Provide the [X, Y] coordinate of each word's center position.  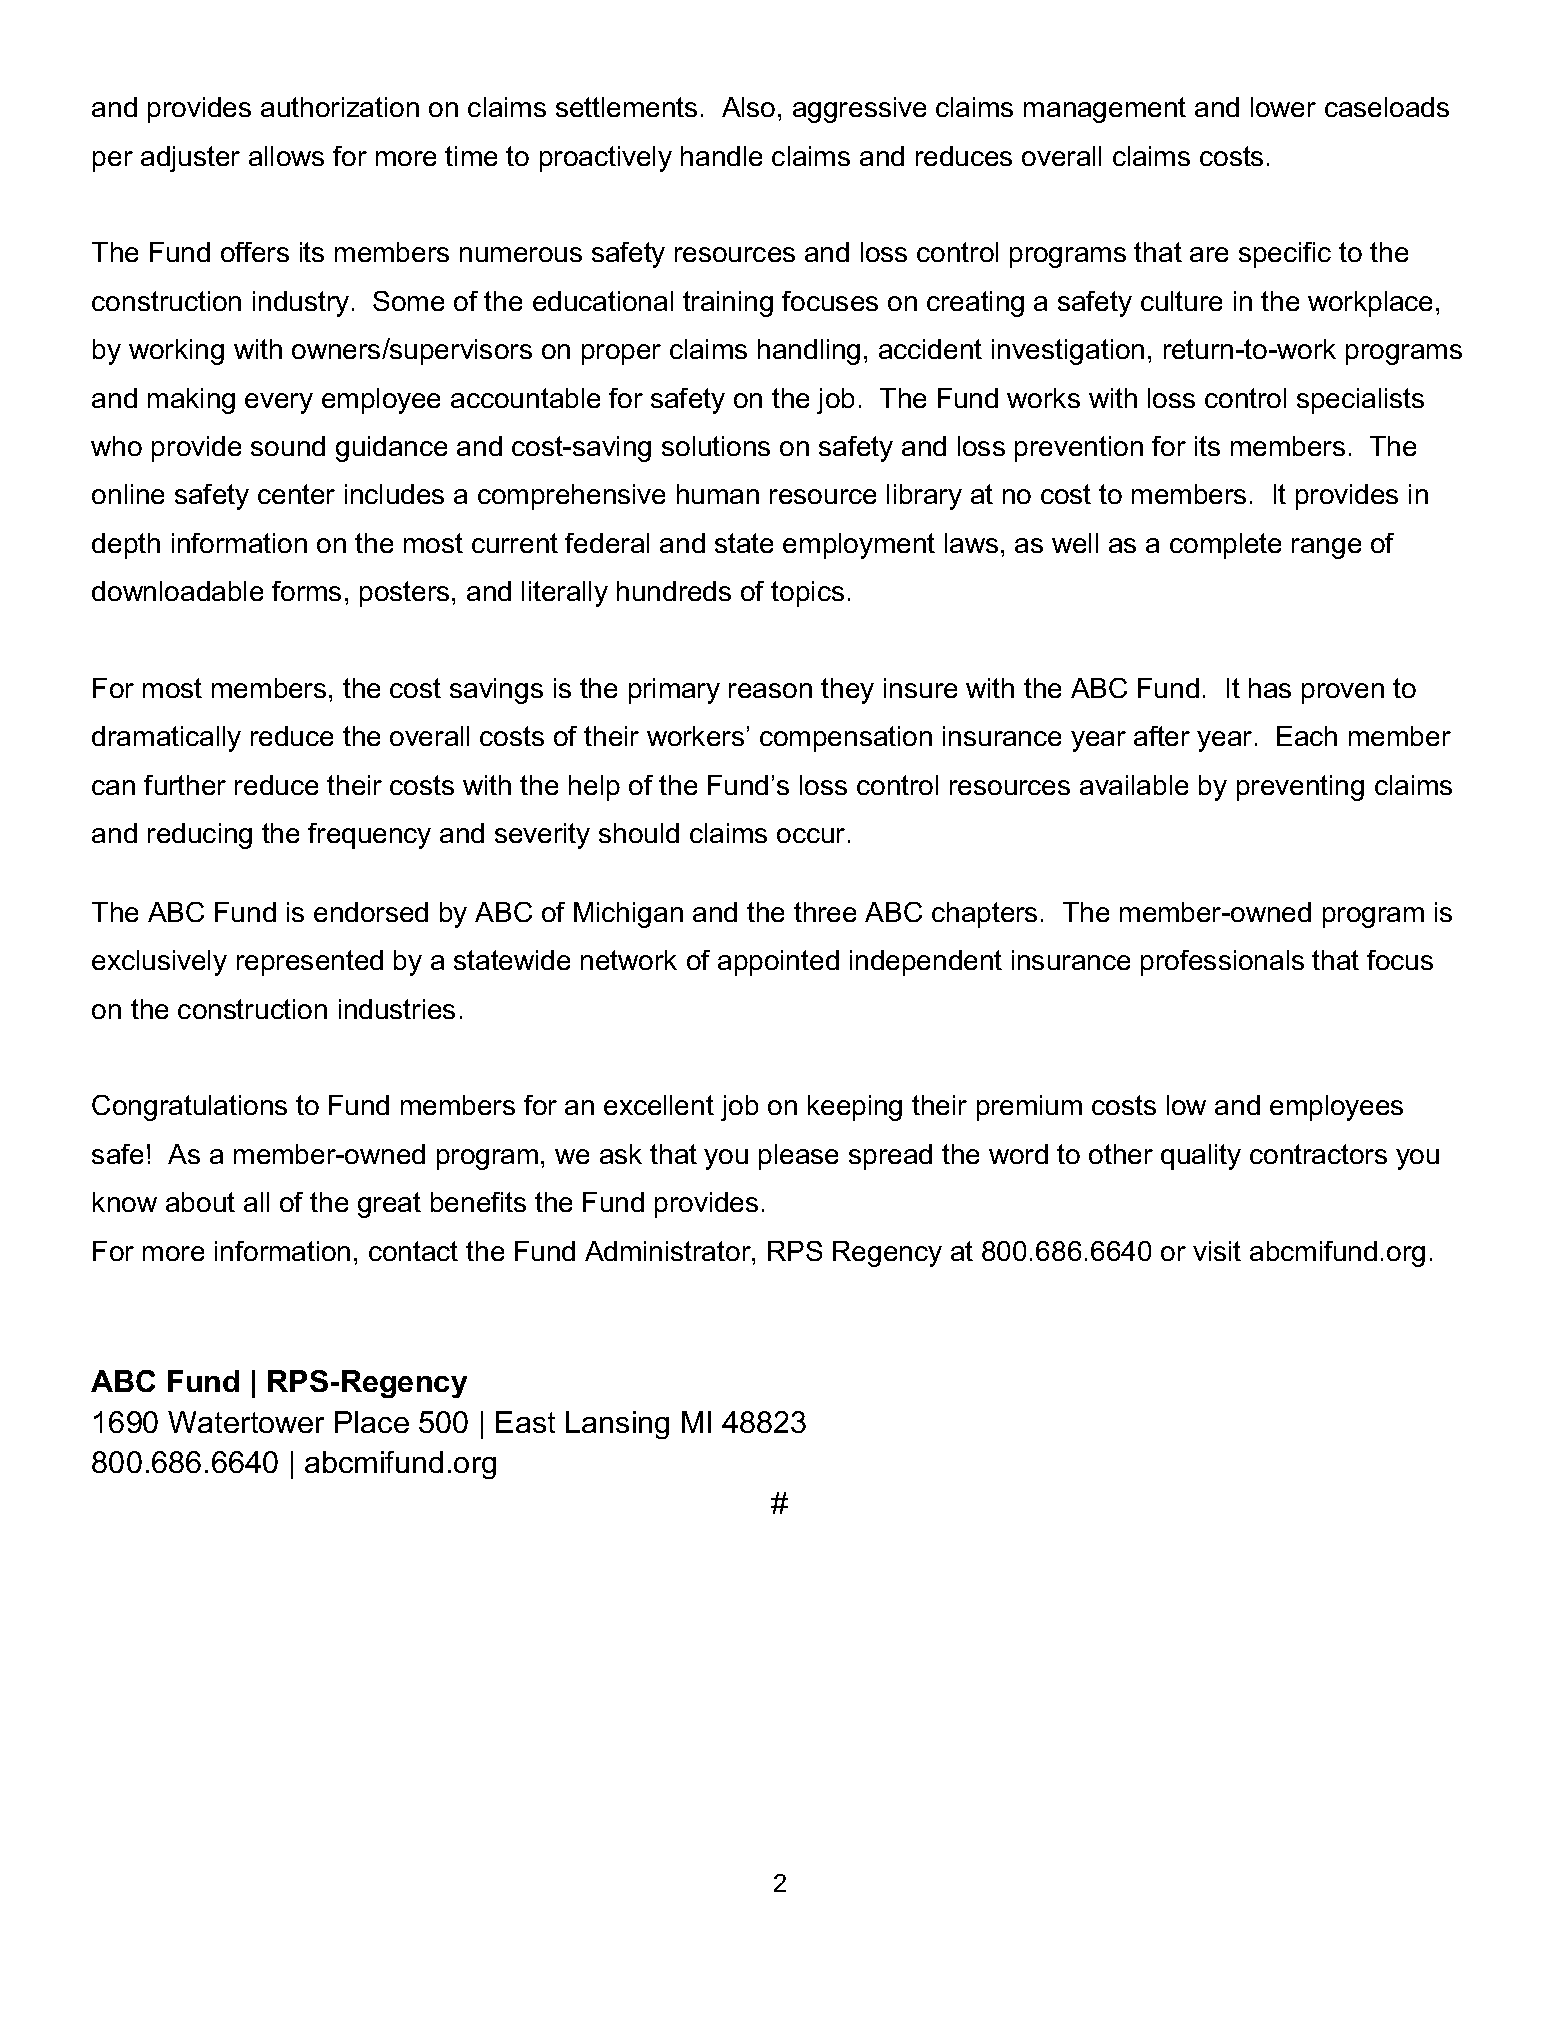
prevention [1079, 449]
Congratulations [189, 1108]
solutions [716, 446]
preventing [1300, 788]
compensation [846, 739]
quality [1201, 1157]
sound [288, 446]
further [185, 785]
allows [286, 156]
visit [1217, 1251]
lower [1283, 107]
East [525, 1422]
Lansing [617, 1425]
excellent [659, 1105]
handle [721, 156]
